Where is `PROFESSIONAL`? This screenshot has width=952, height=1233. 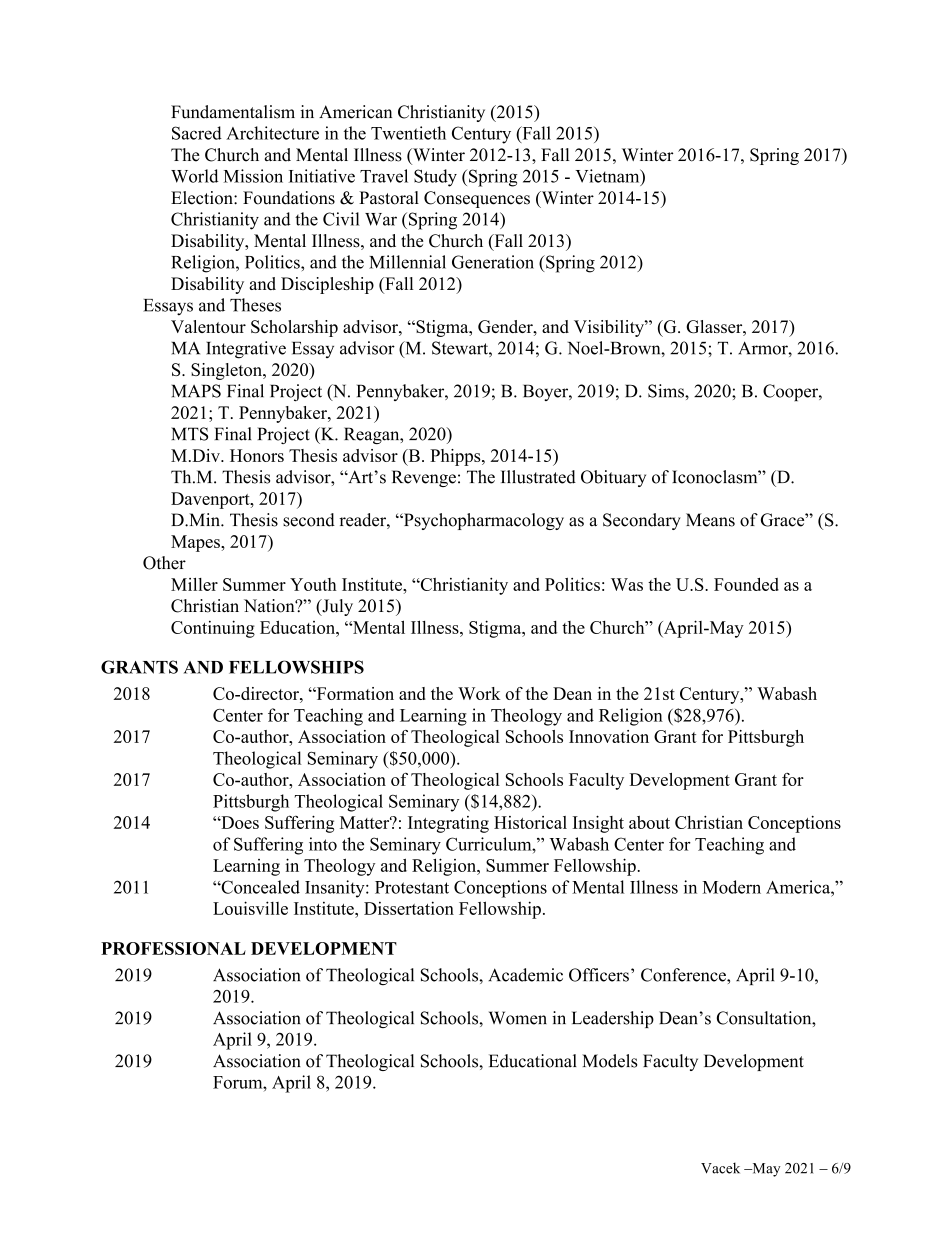 PROFESSIONAL is located at coordinates (173, 948).
